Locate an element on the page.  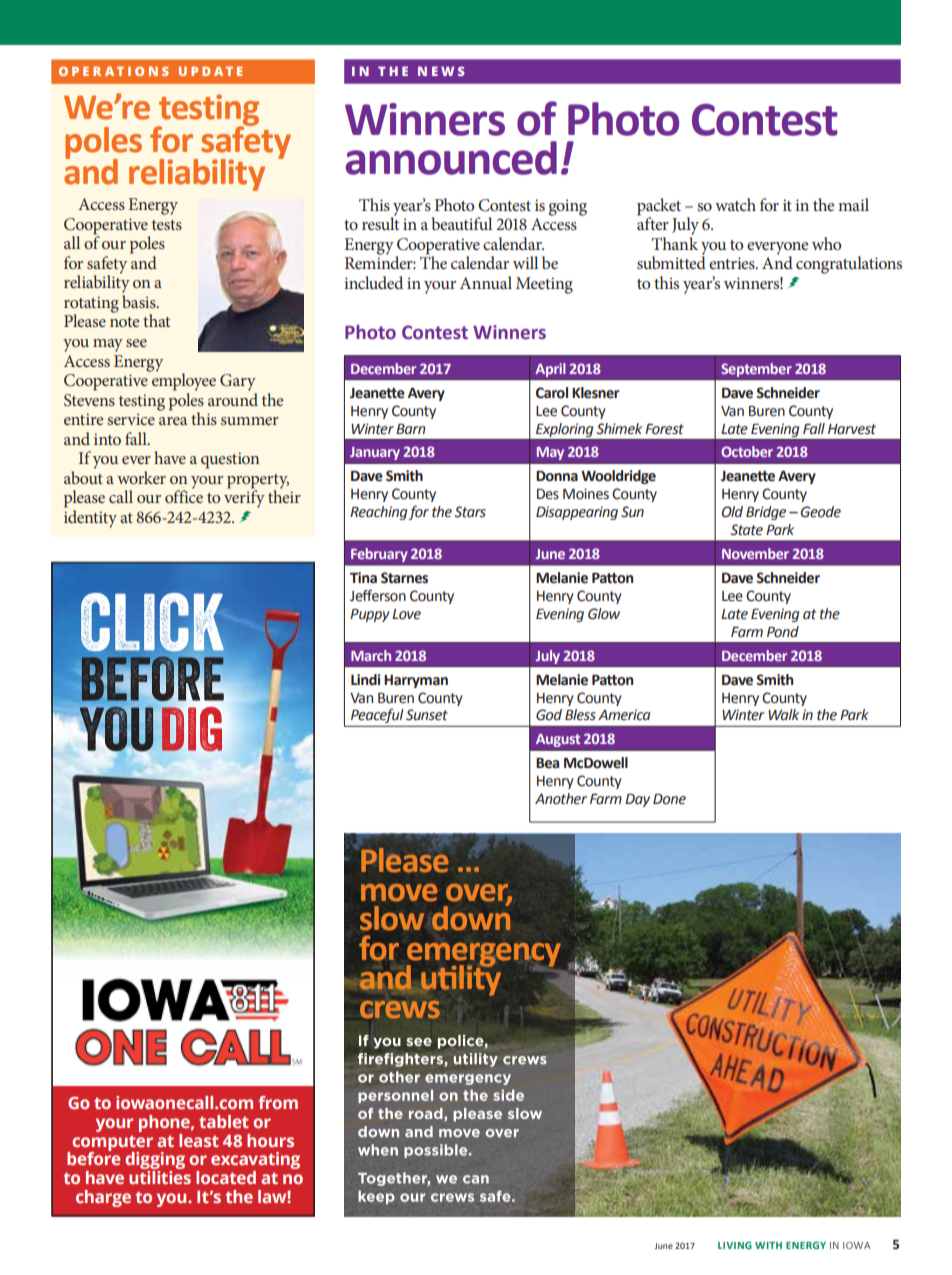
hours is located at coordinates (270, 1140).
